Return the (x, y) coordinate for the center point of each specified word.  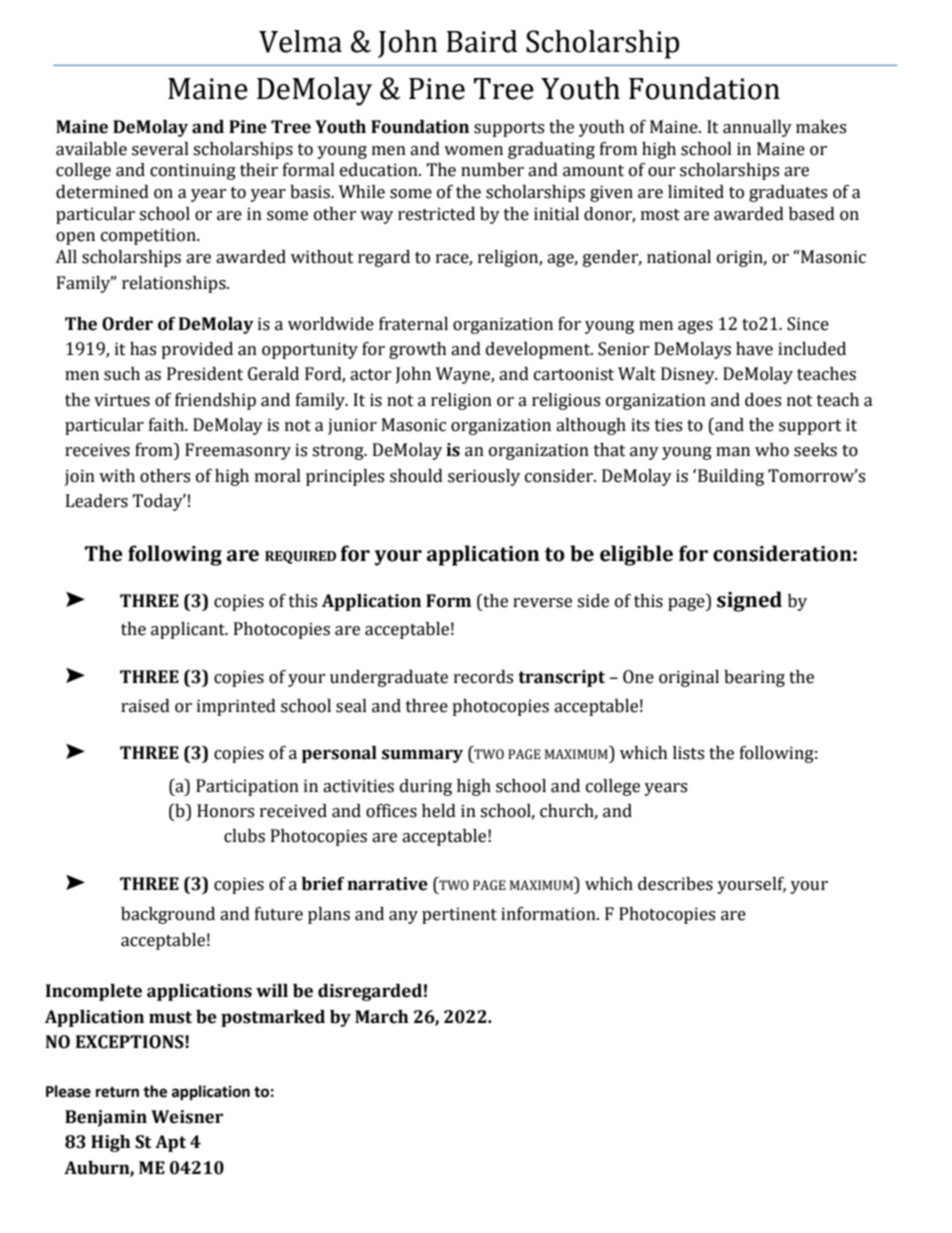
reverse (542, 603)
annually (757, 128)
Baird (482, 41)
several (160, 149)
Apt (170, 1143)
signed (749, 601)
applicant (189, 630)
